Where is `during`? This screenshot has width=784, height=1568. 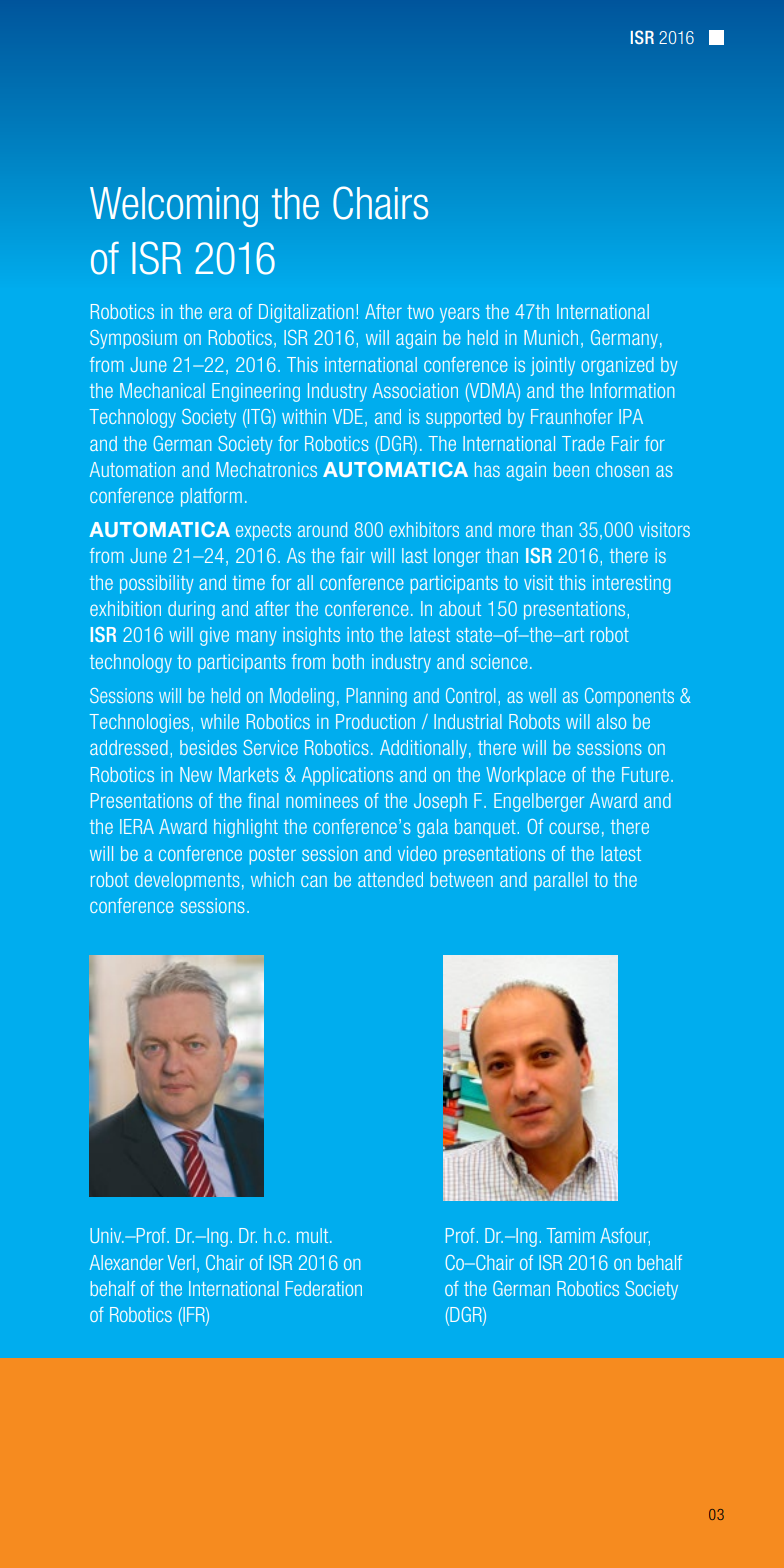 during is located at coordinates (191, 610).
